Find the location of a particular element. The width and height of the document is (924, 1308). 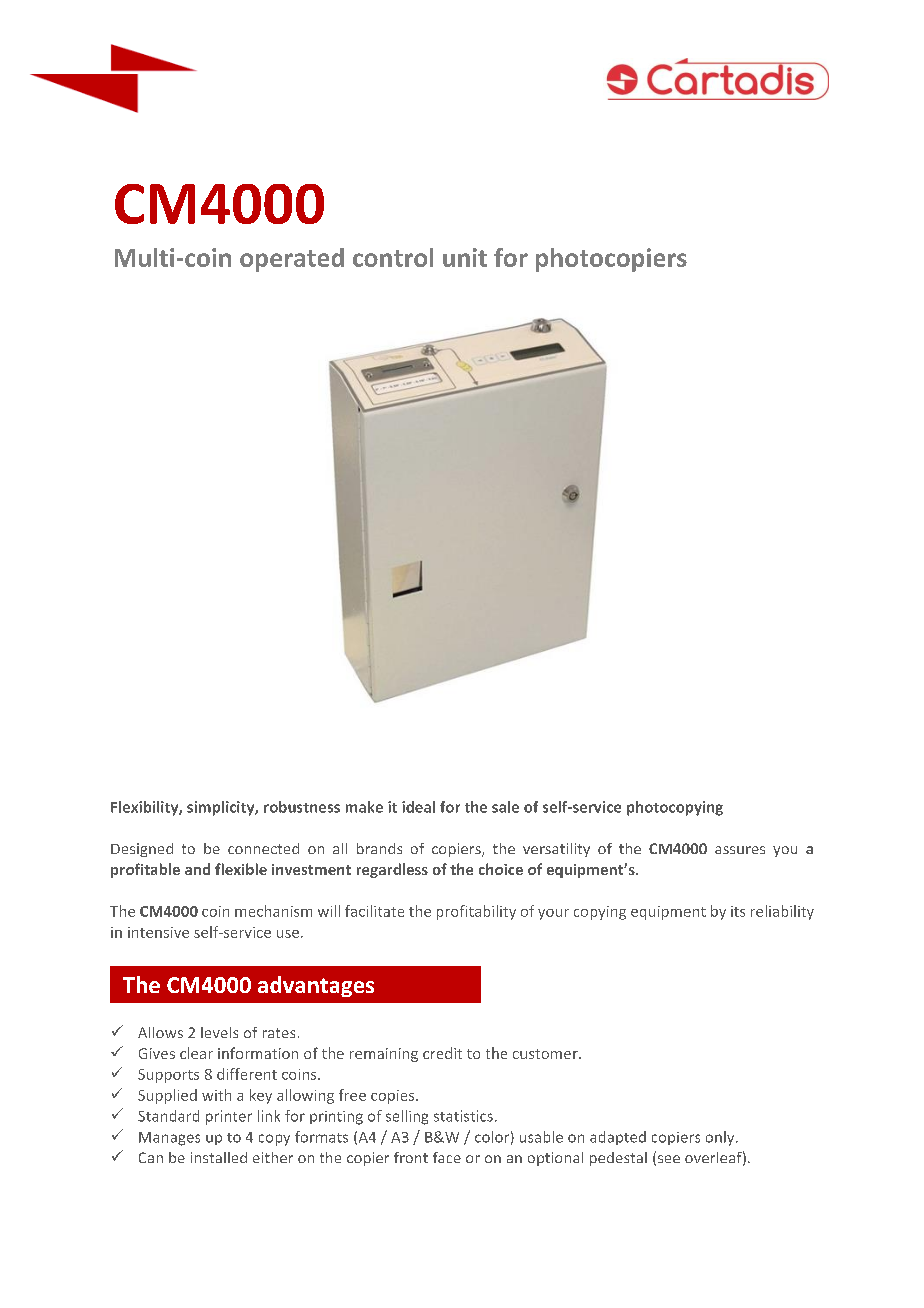

choice is located at coordinates (501, 869).
